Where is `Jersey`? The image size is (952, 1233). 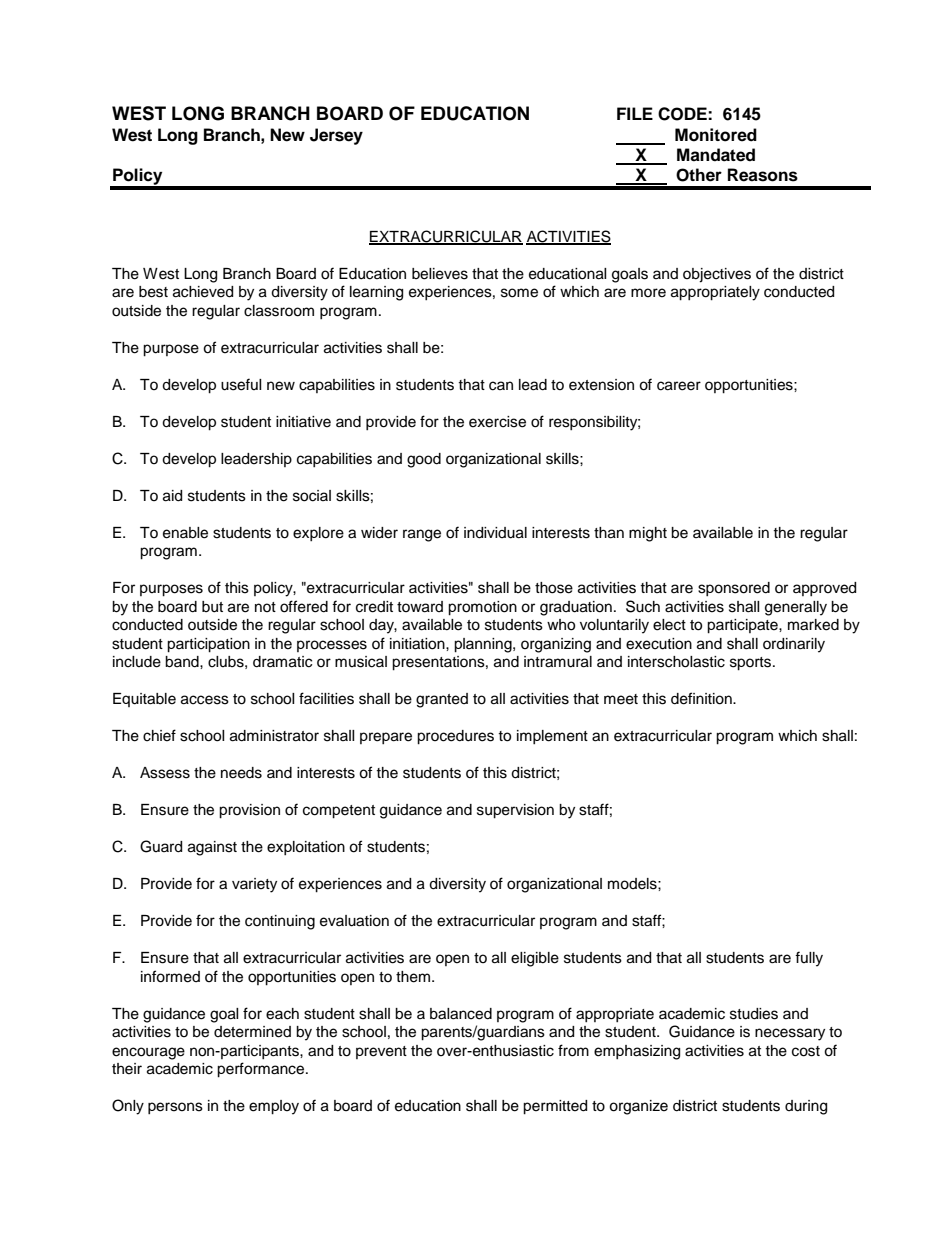
Jersey is located at coordinates (336, 136).
